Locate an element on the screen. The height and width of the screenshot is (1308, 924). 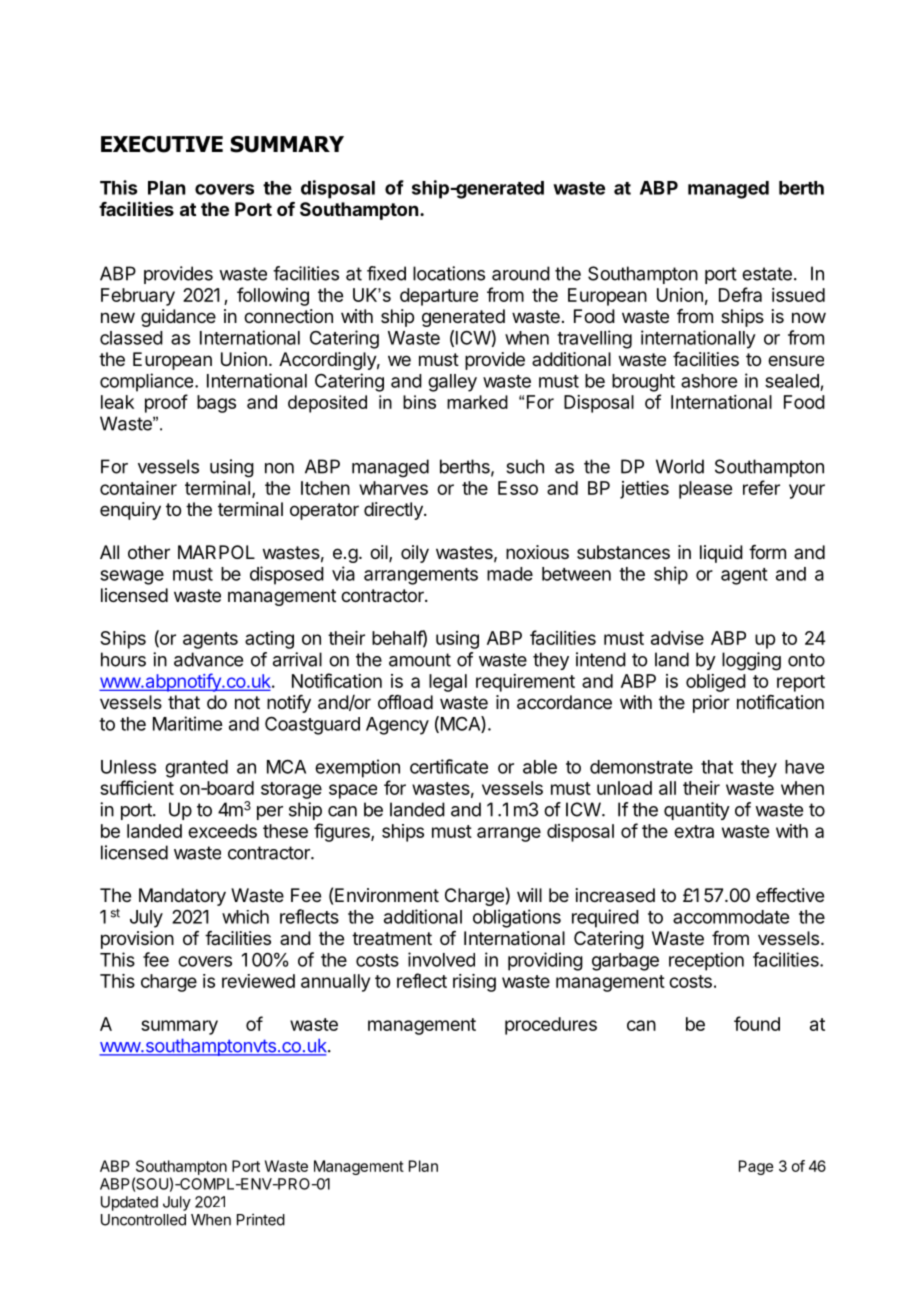
which is located at coordinates (245, 917).
